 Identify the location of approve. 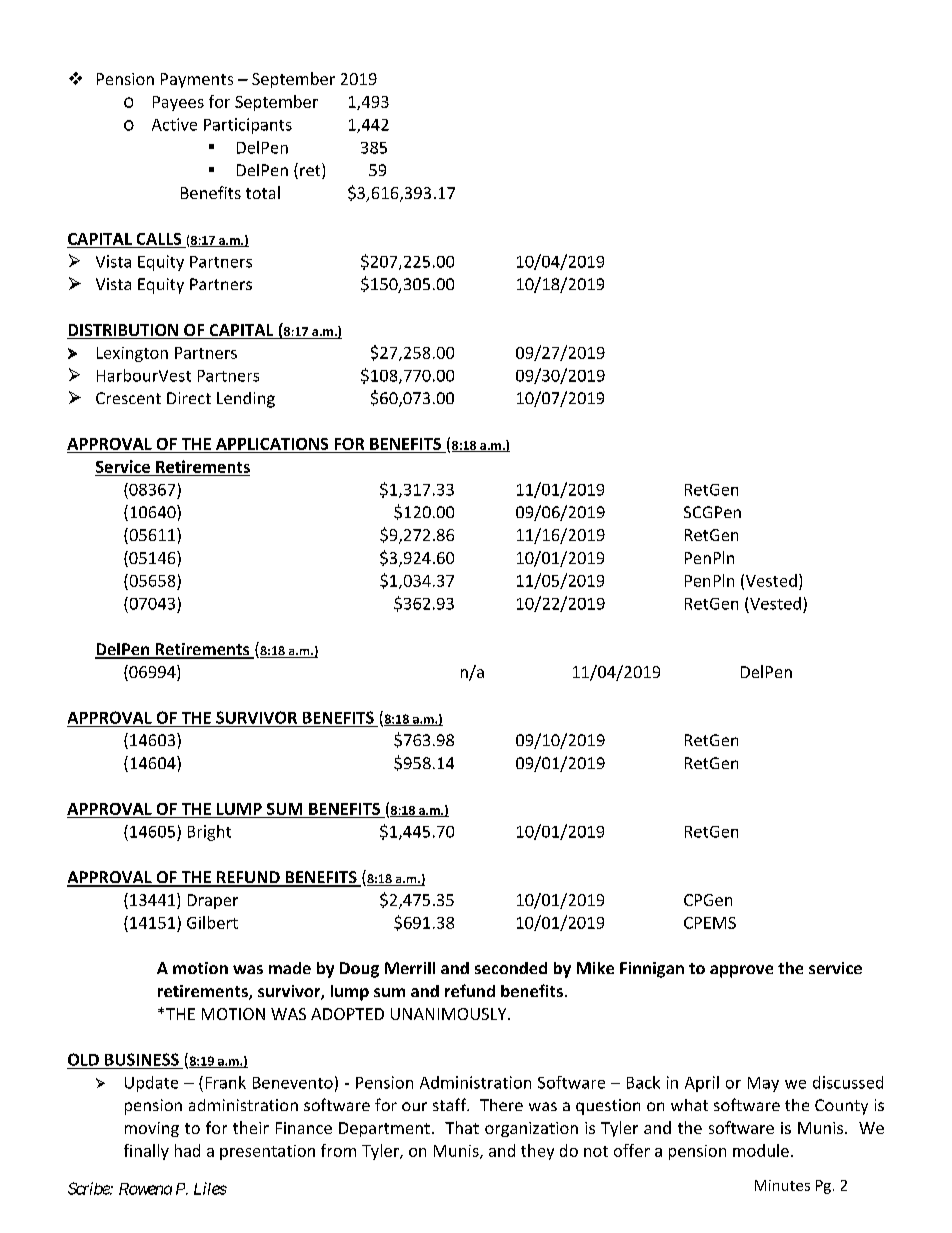
(741, 971).
